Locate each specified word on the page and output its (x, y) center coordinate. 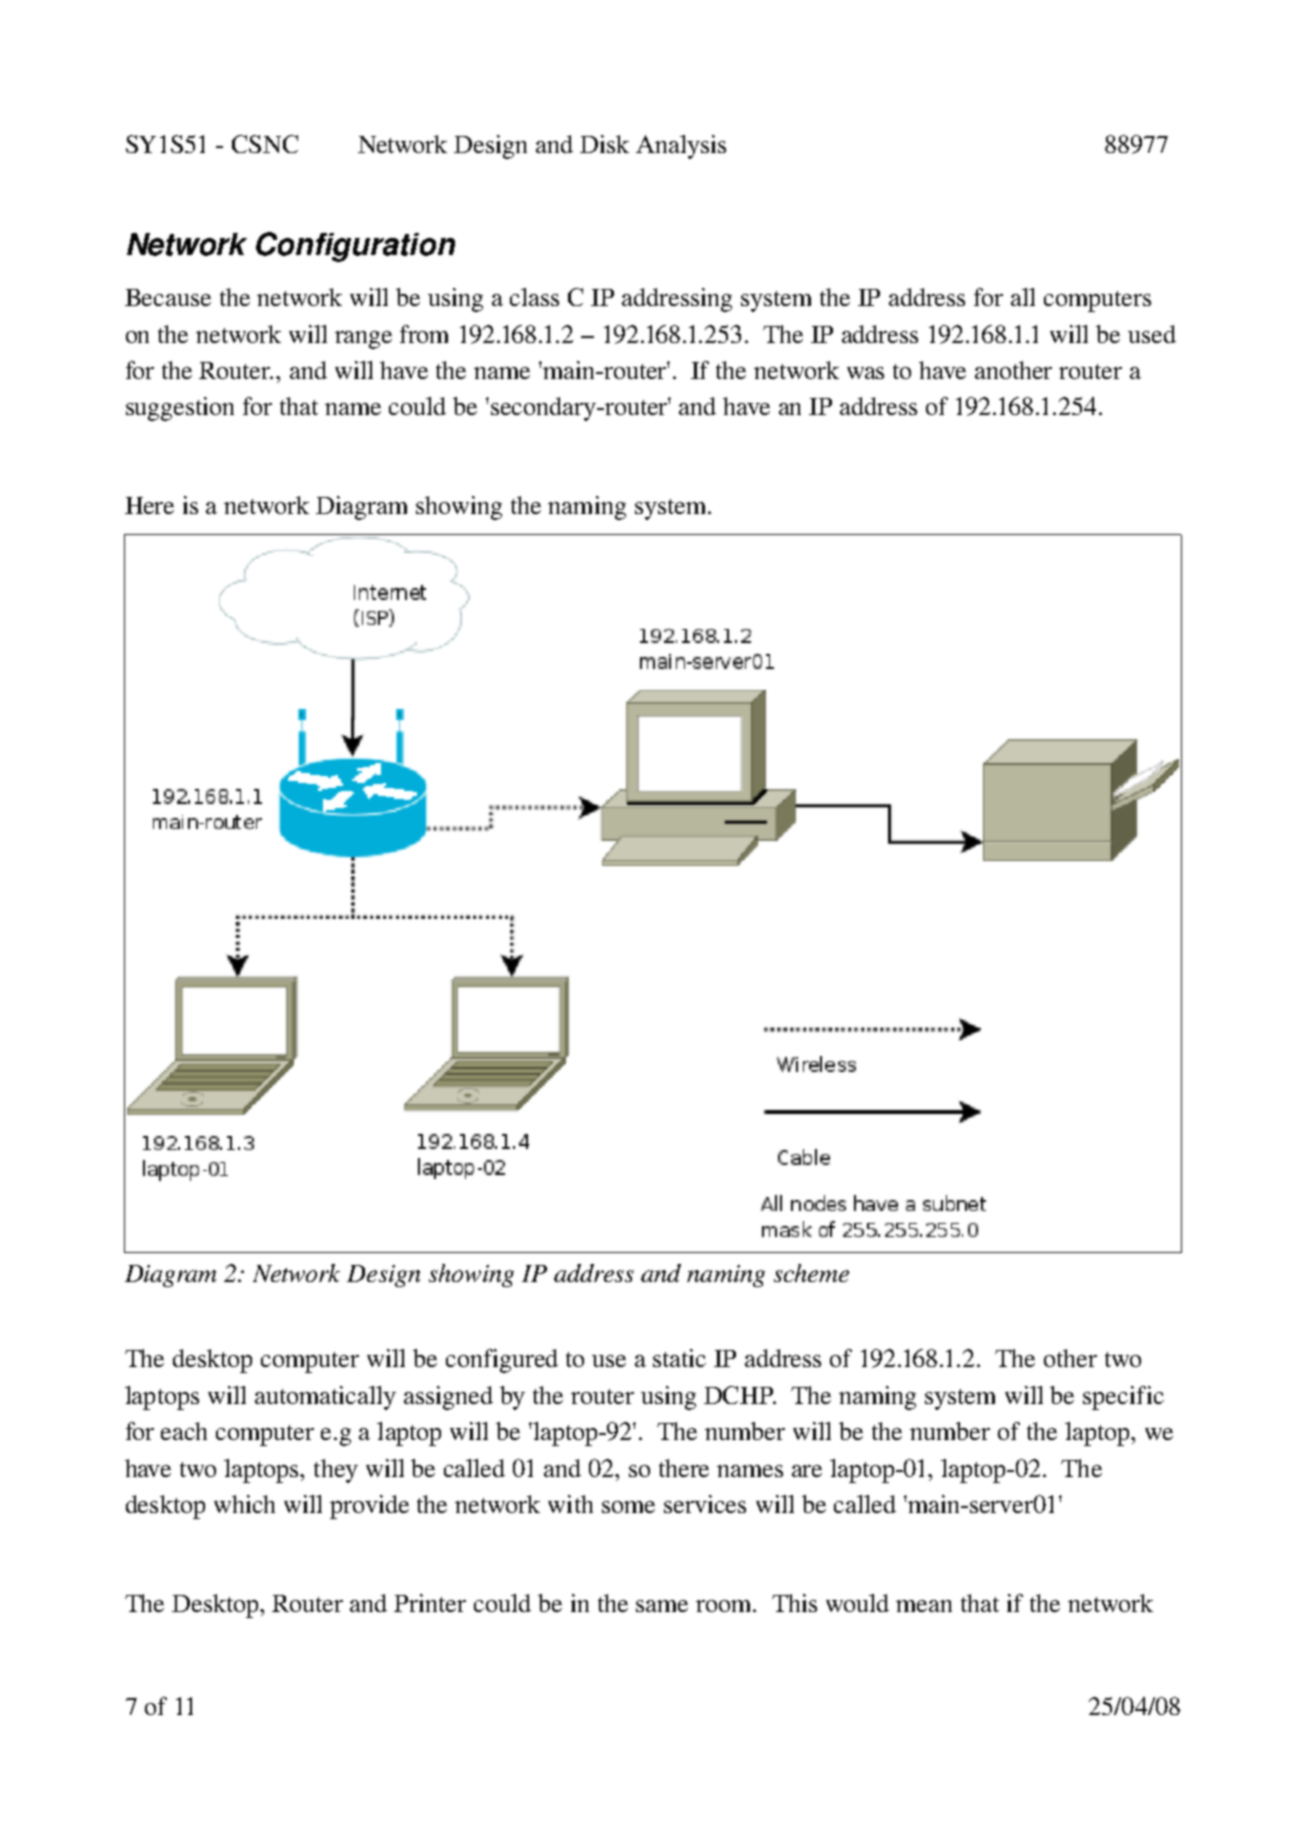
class (534, 297)
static (679, 1358)
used (1152, 334)
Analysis (681, 147)
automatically (325, 1398)
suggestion (180, 409)
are (807, 1471)
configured (502, 1361)
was (865, 373)
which (244, 1504)
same (662, 1606)
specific (1123, 1398)
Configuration (355, 247)
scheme (811, 1273)
